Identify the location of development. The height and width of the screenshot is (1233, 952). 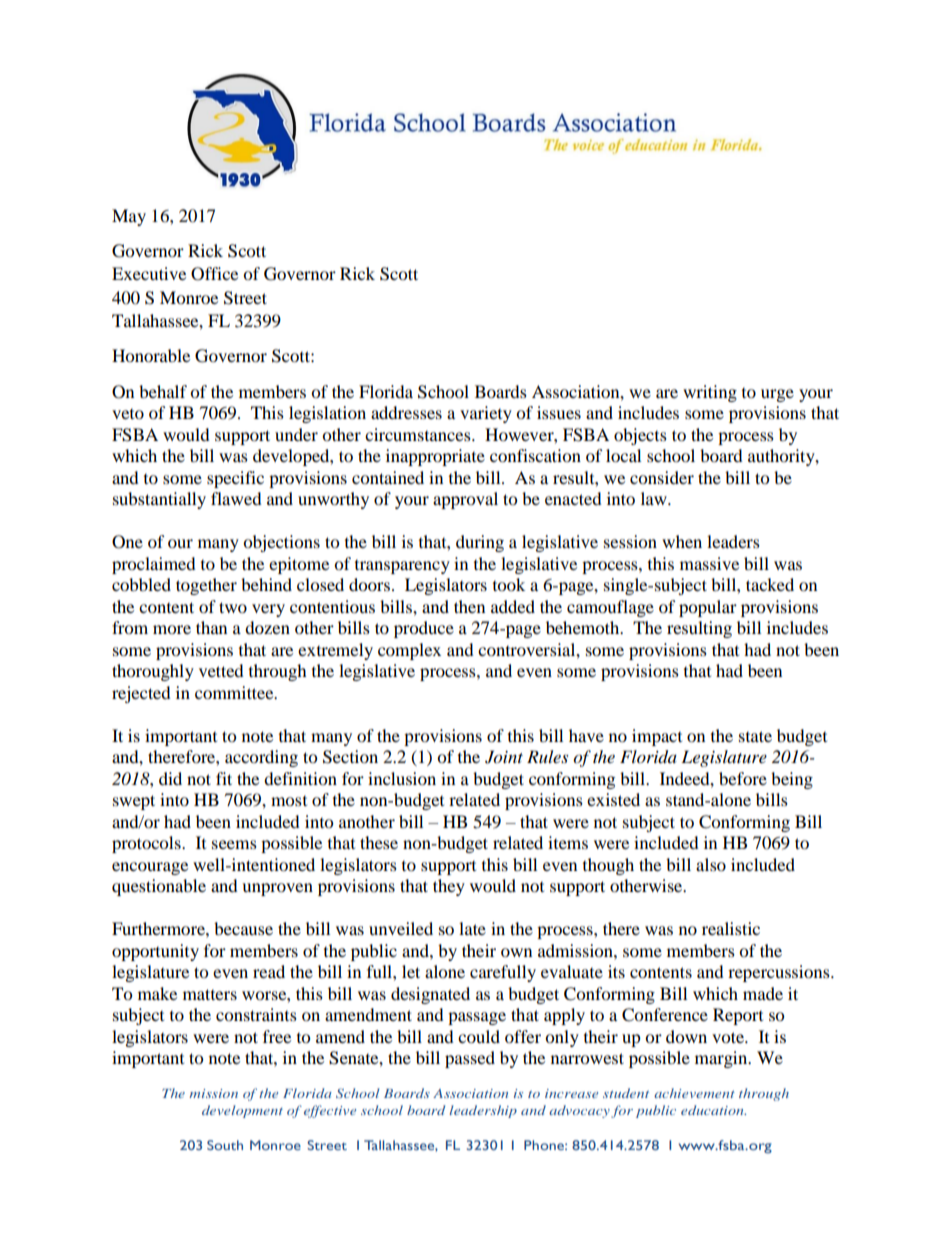
(242, 1111).
